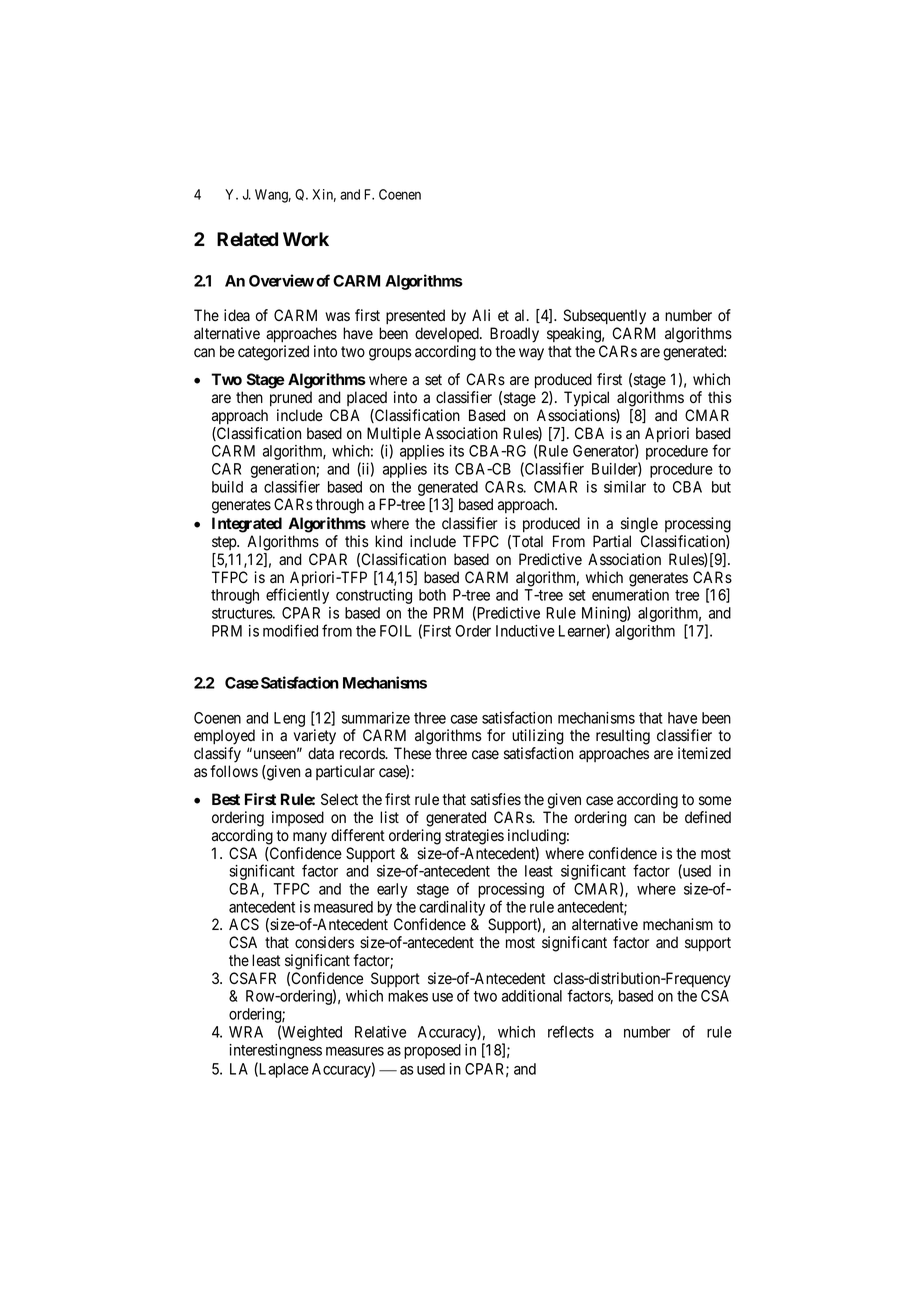  Describe the element at coordinates (246, 1032) in the screenshot. I see `WRA` at that location.
